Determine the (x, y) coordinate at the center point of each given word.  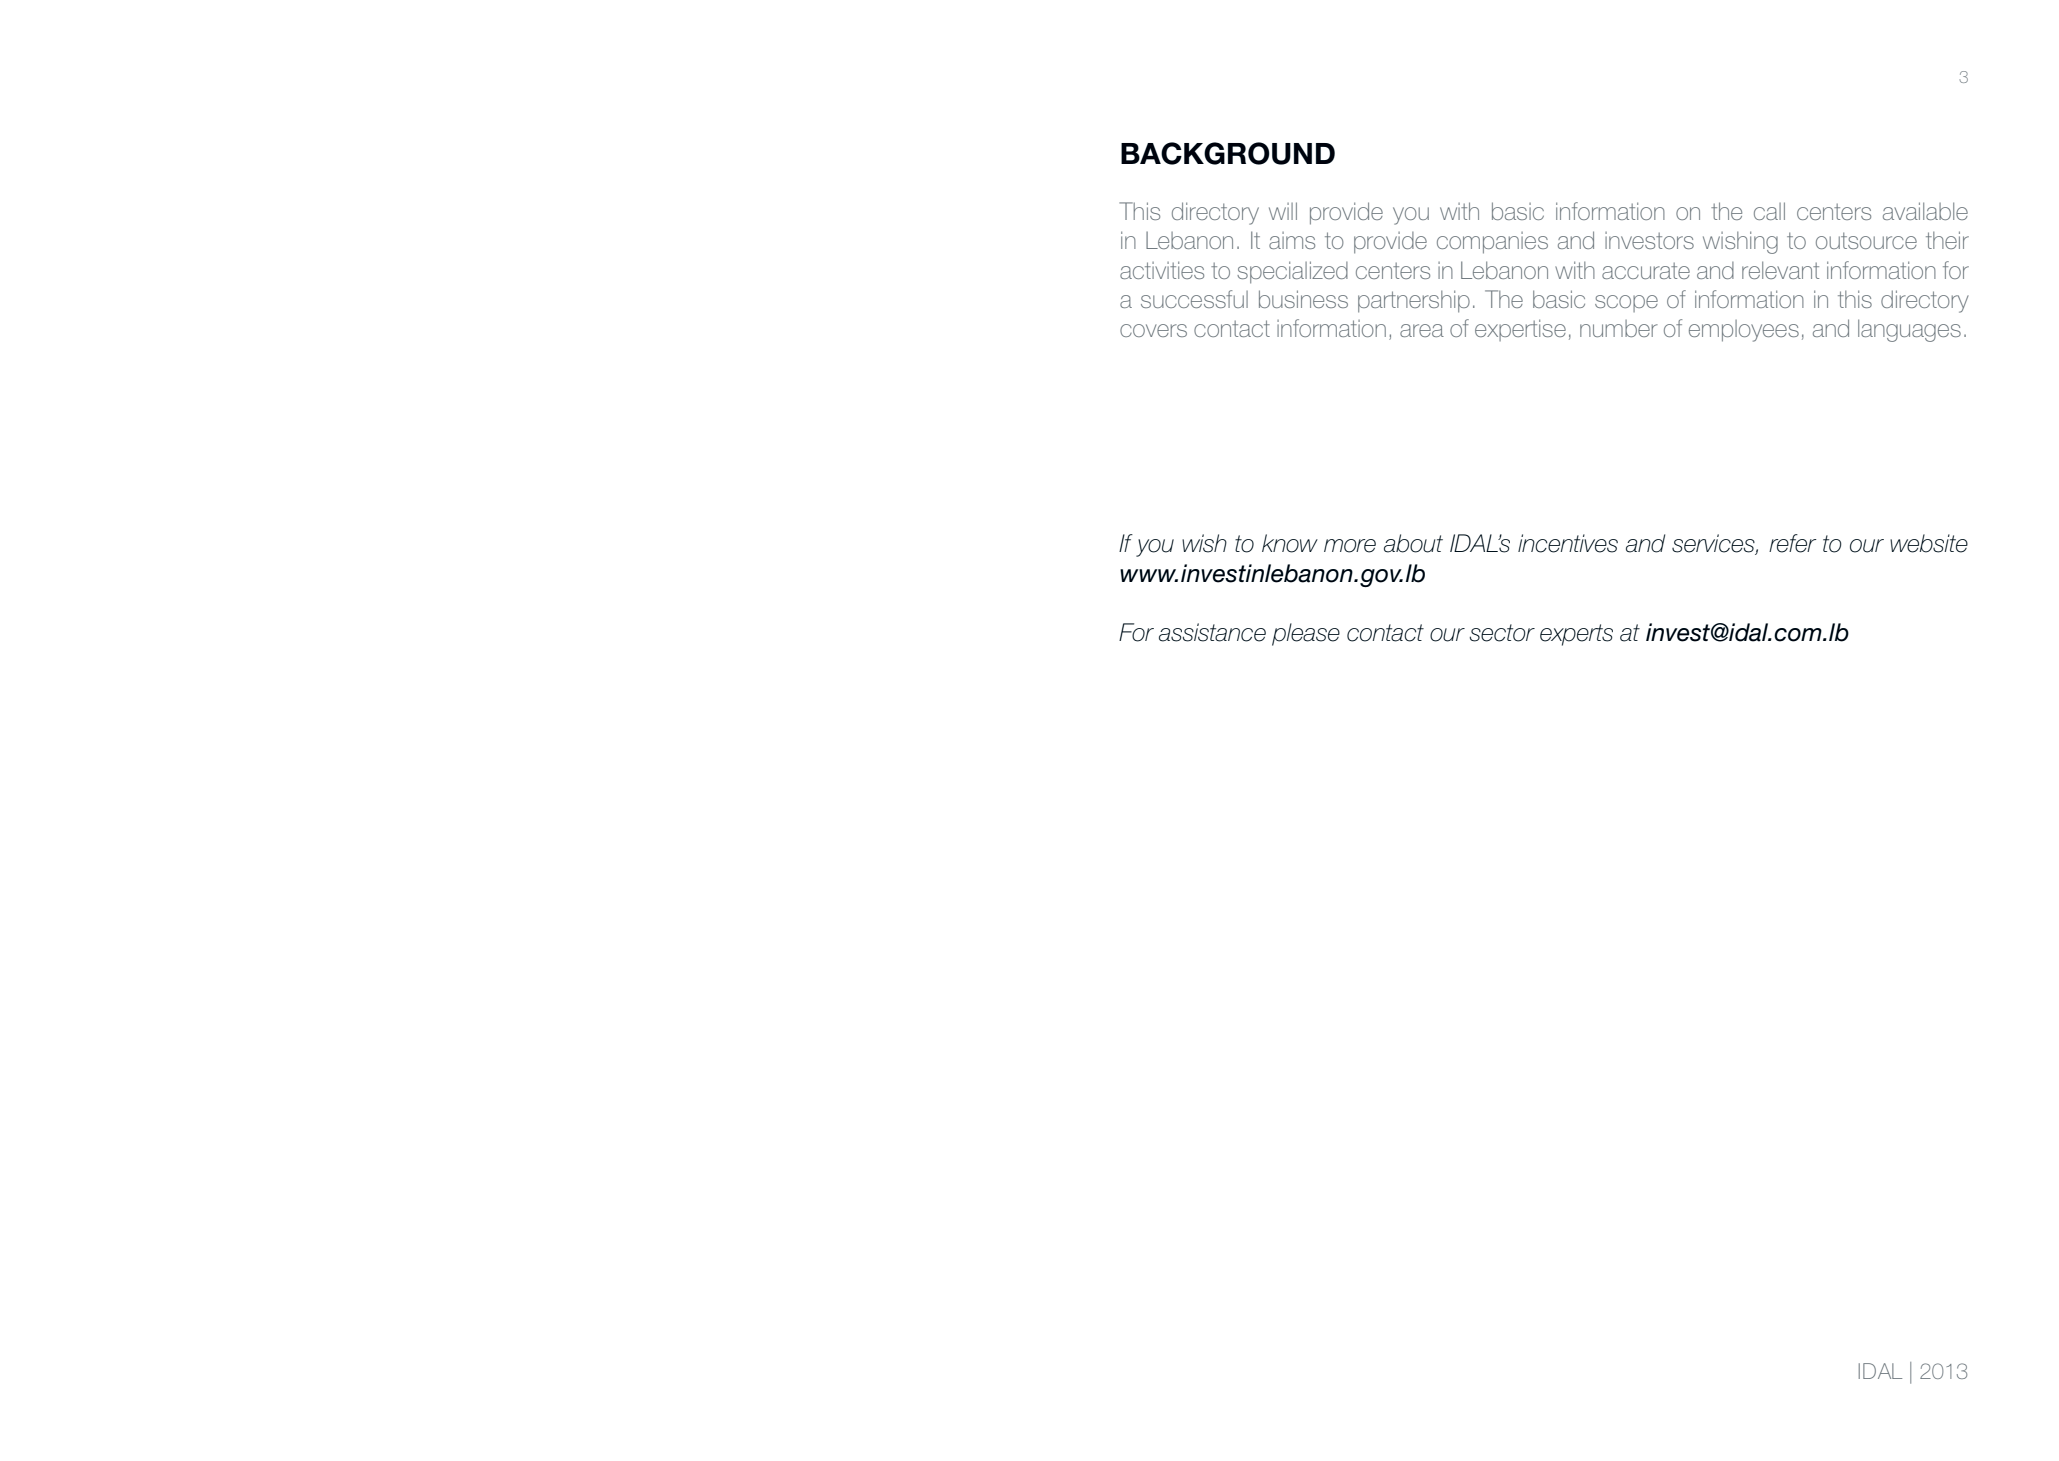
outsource (1866, 240)
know (1290, 543)
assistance (1212, 632)
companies (1492, 243)
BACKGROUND (1228, 153)
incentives (1568, 543)
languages (1909, 330)
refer (1793, 543)
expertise (1520, 330)
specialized (1292, 272)
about (1413, 543)
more (1350, 546)
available (1925, 211)
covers (1153, 330)
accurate (1646, 270)
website (1929, 543)
